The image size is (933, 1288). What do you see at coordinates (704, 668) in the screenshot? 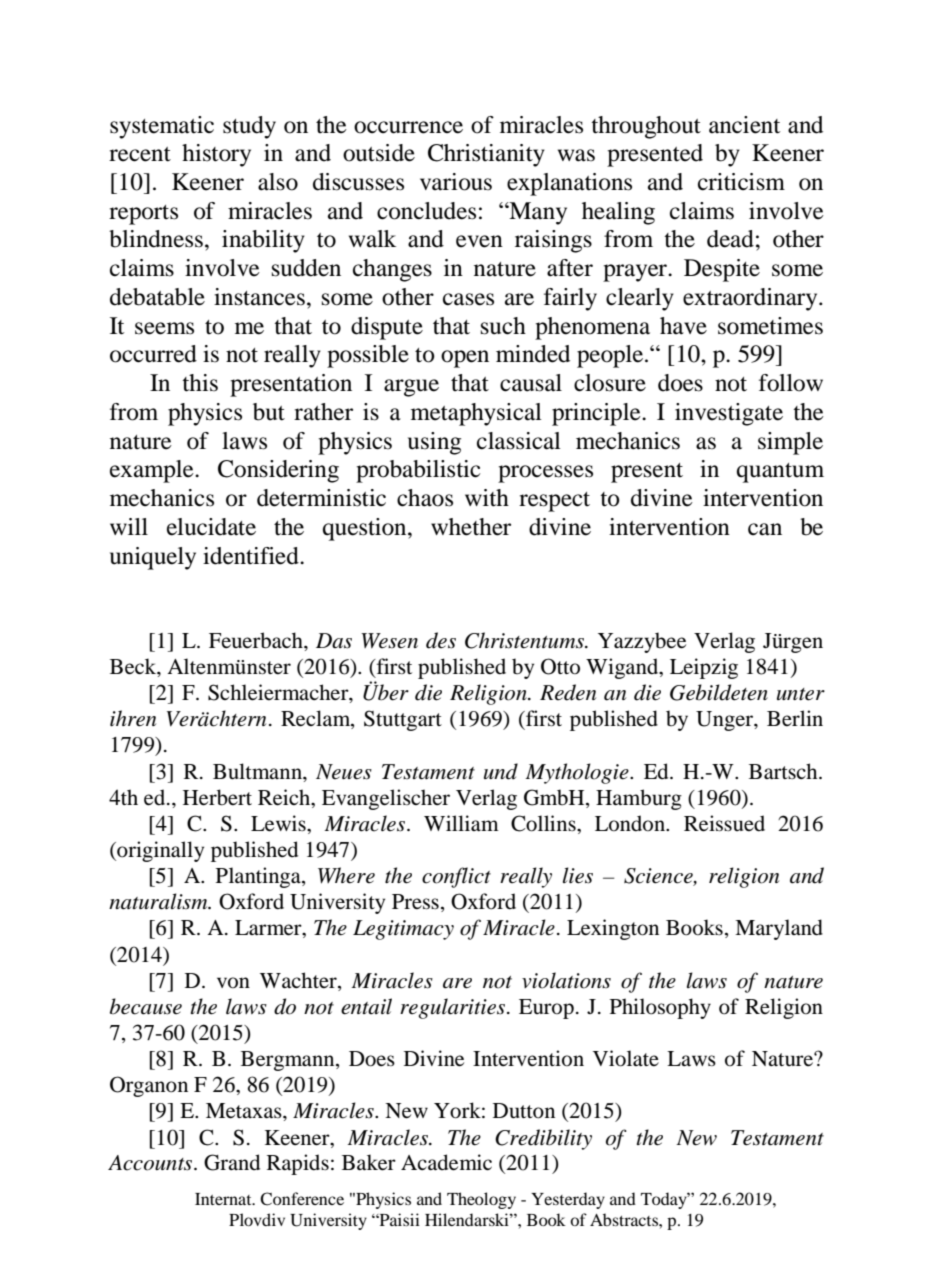
I see `Leipzig` at bounding box center [704, 668].
